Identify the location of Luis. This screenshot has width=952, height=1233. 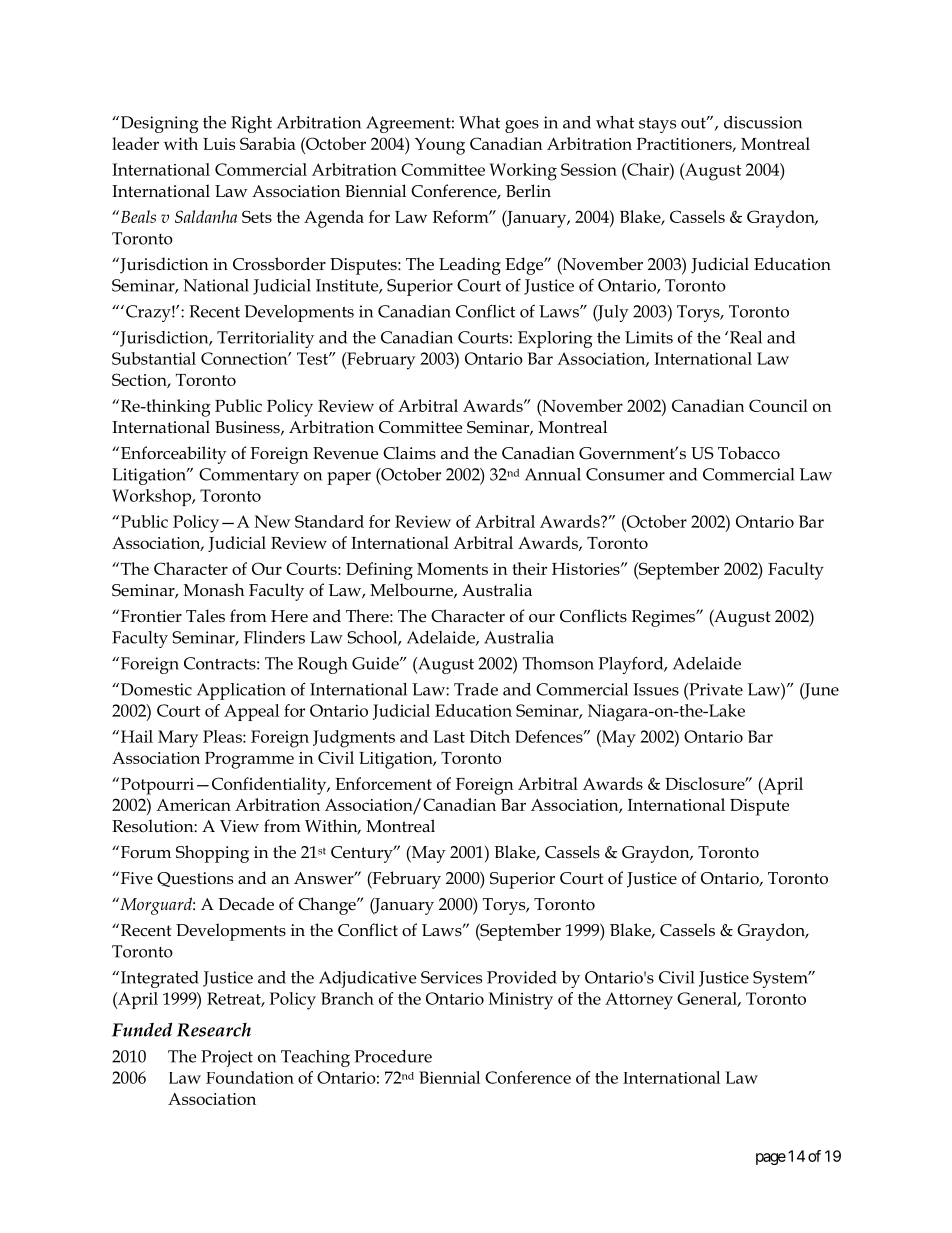
(219, 144).
